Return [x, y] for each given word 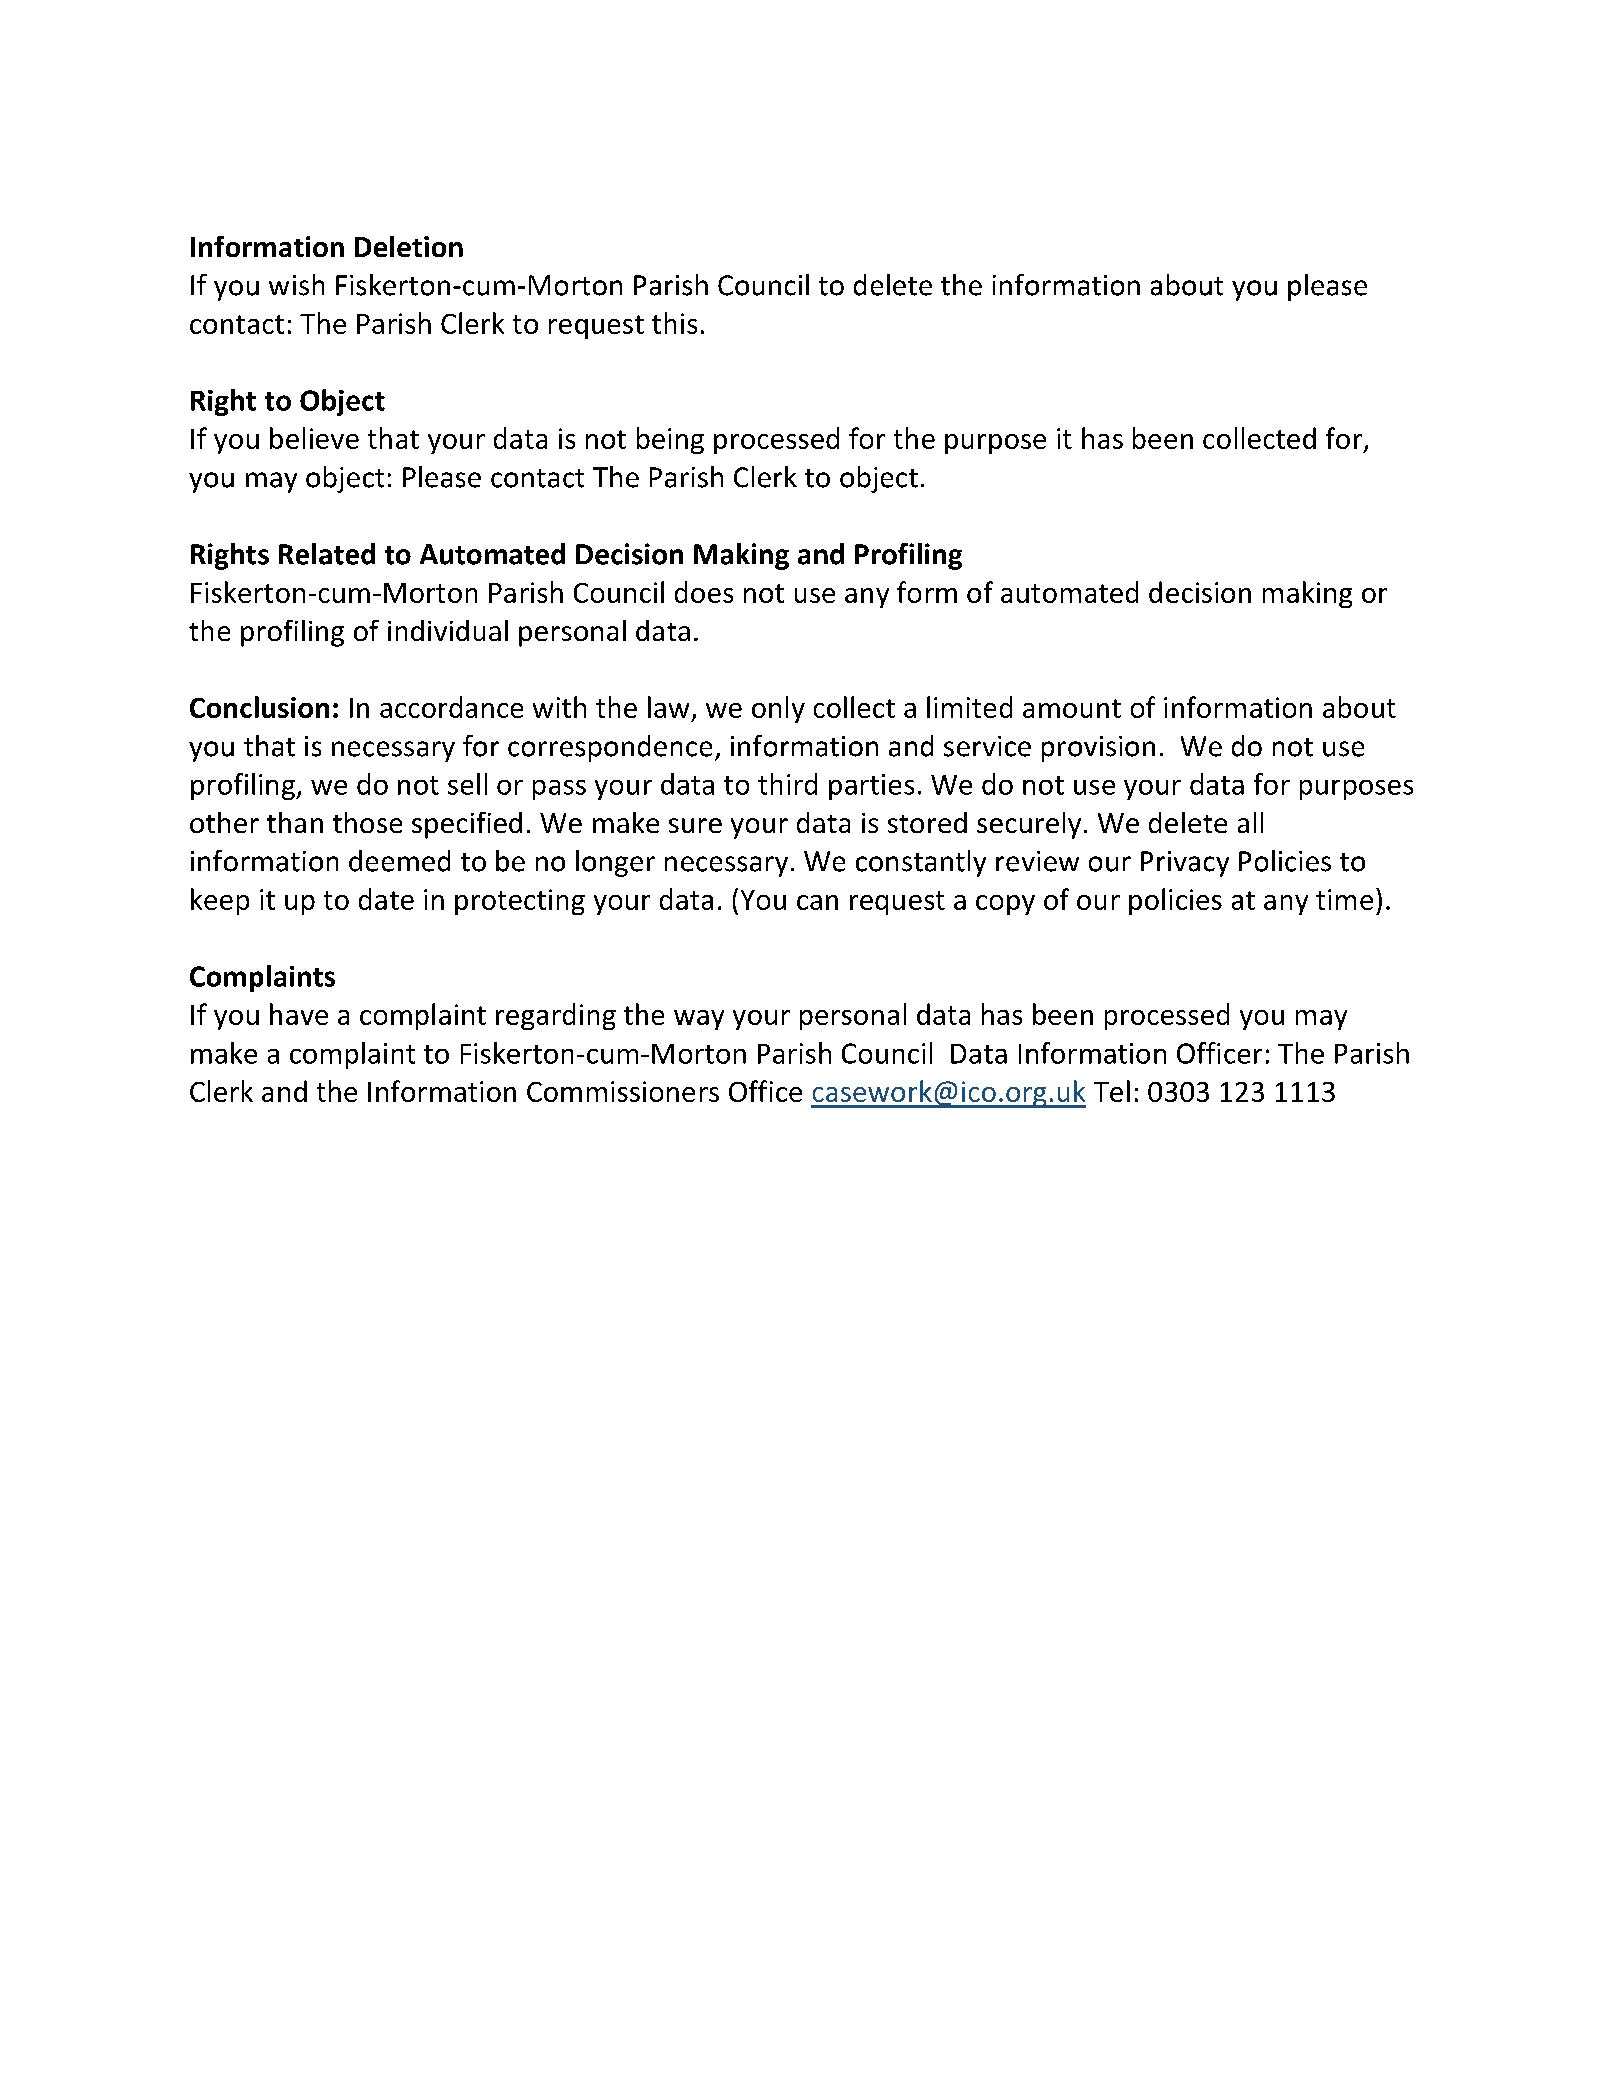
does [704, 592]
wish [296, 285]
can [817, 902]
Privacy [1185, 864]
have [299, 1014]
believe [314, 438]
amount [1072, 708]
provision [1098, 749]
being [670, 440]
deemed [399, 861]
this [674, 323]
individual [448, 630]
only [778, 709]
